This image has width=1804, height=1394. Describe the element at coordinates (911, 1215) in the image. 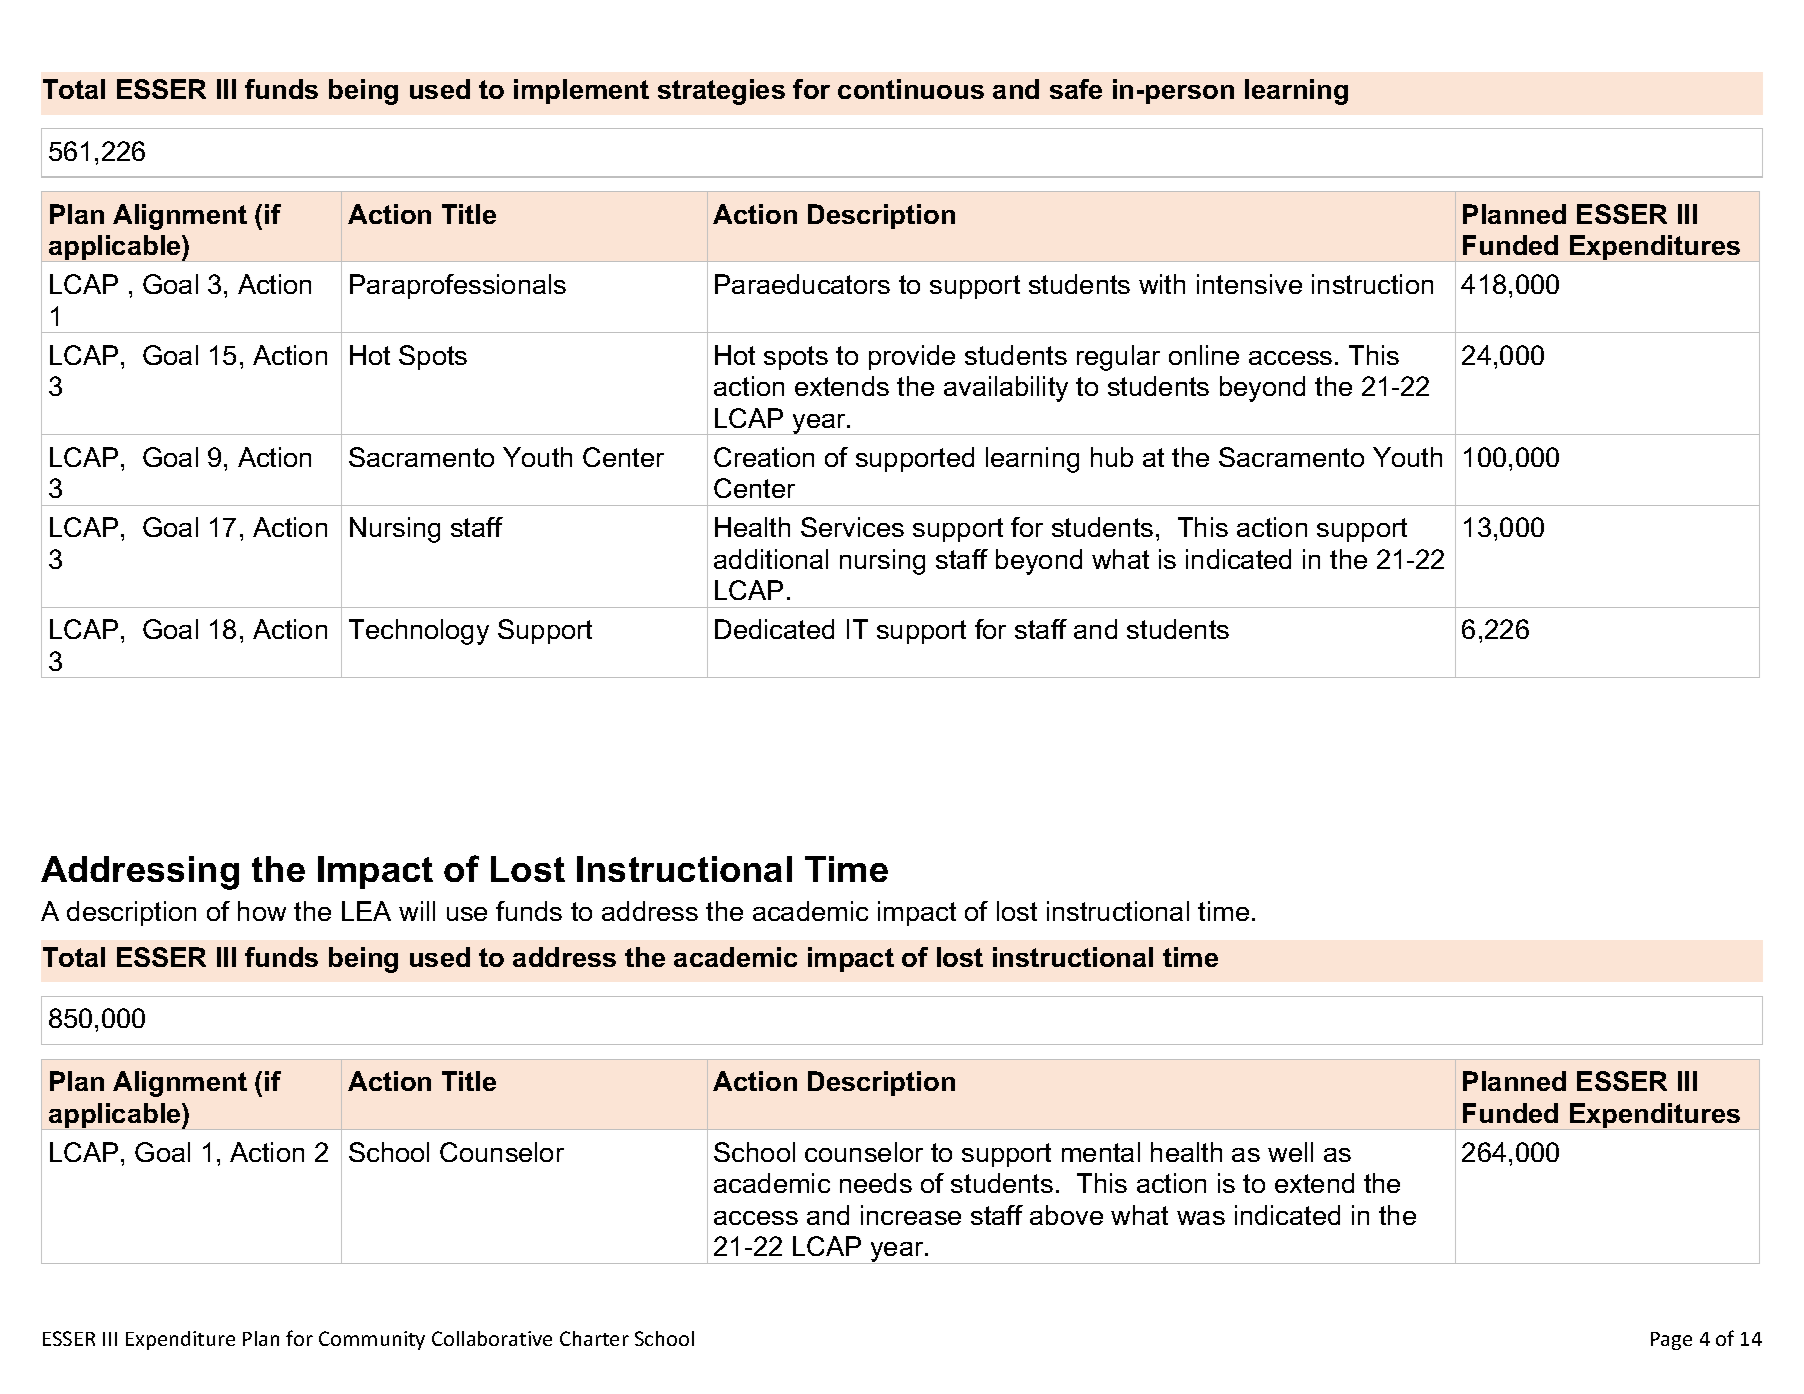

I see `increase` at that location.
